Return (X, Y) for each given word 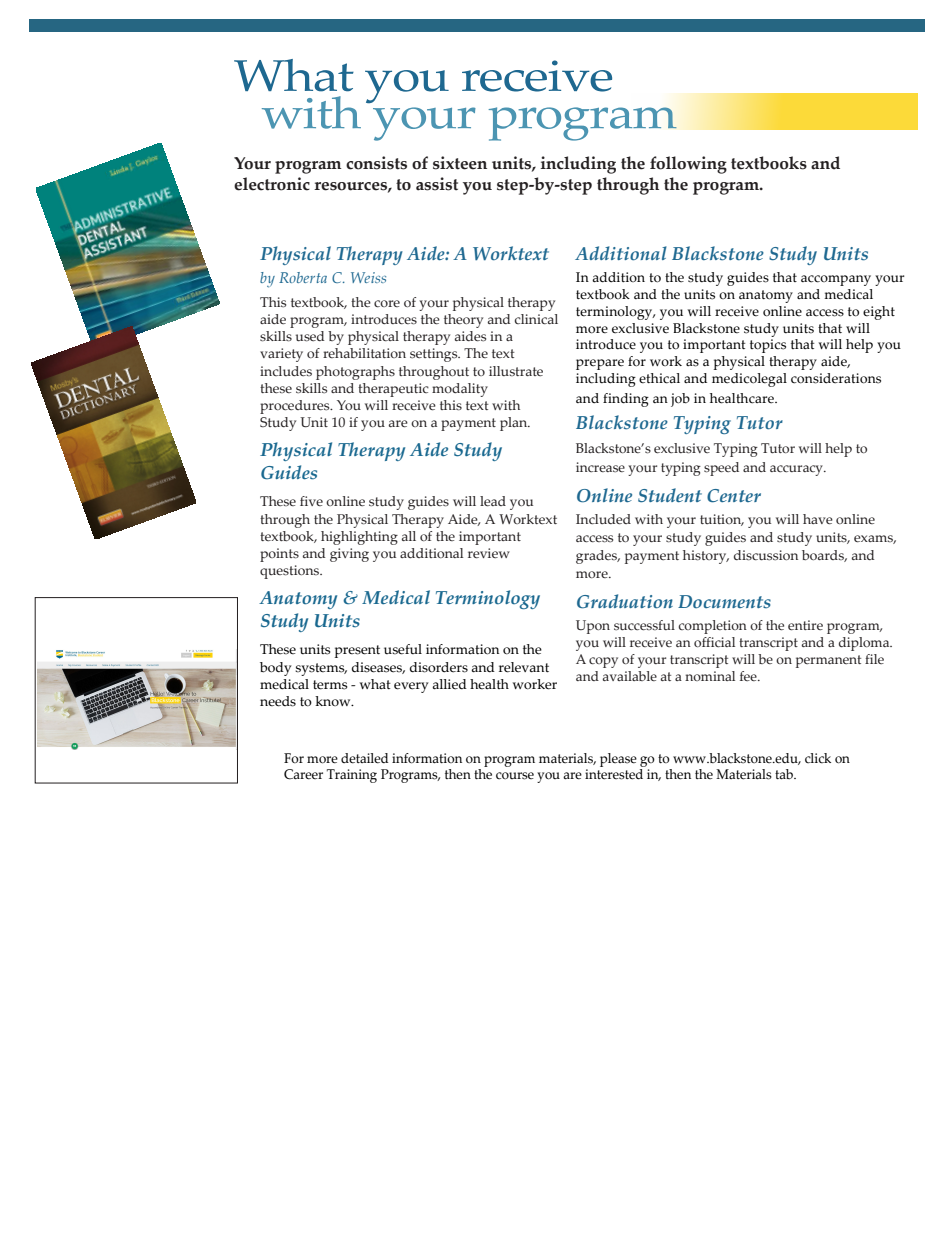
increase (600, 467)
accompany (836, 280)
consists (376, 163)
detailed (364, 758)
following (688, 165)
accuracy (797, 470)
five (311, 501)
